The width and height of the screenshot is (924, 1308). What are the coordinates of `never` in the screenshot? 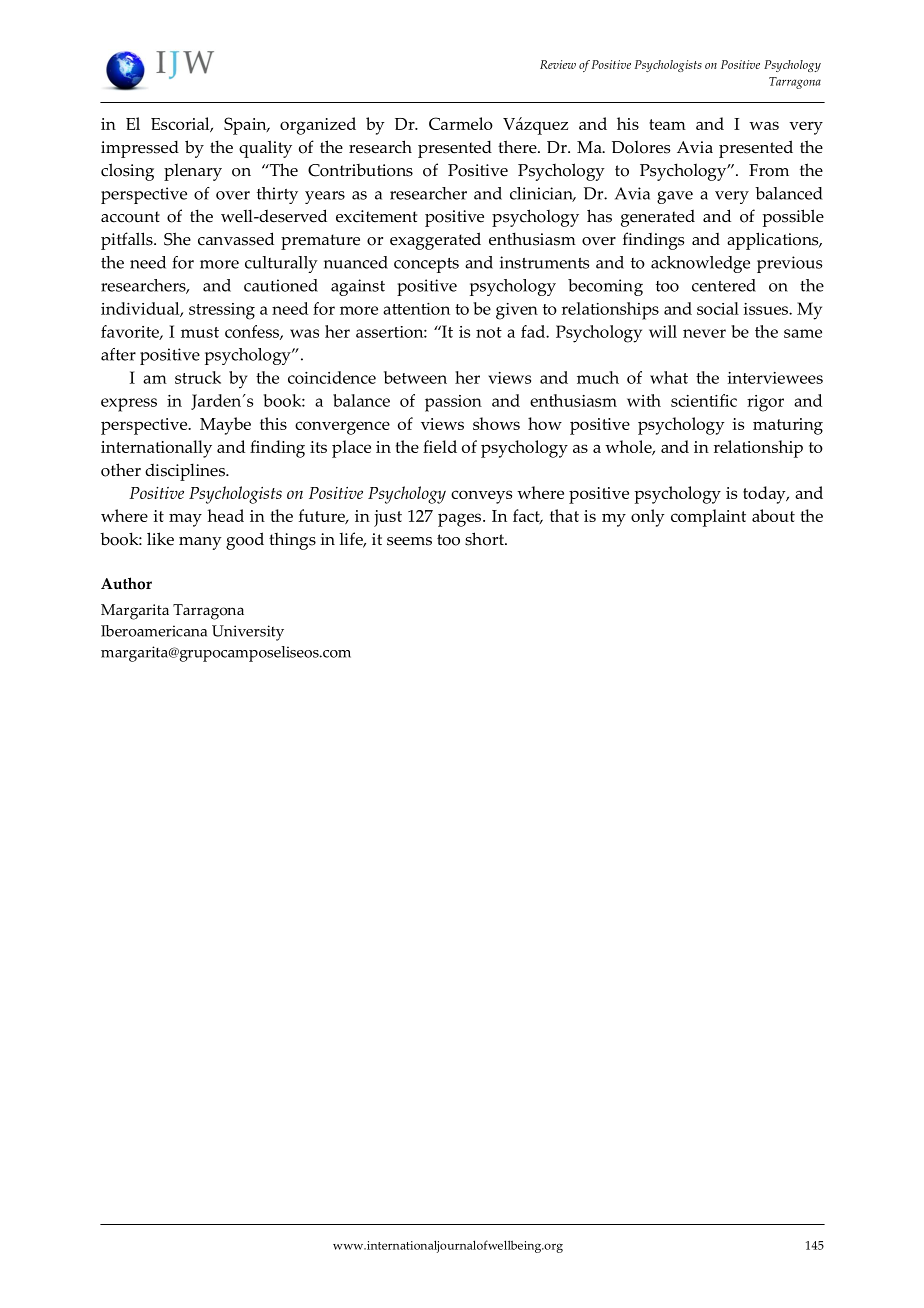 It's located at (704, 333).
